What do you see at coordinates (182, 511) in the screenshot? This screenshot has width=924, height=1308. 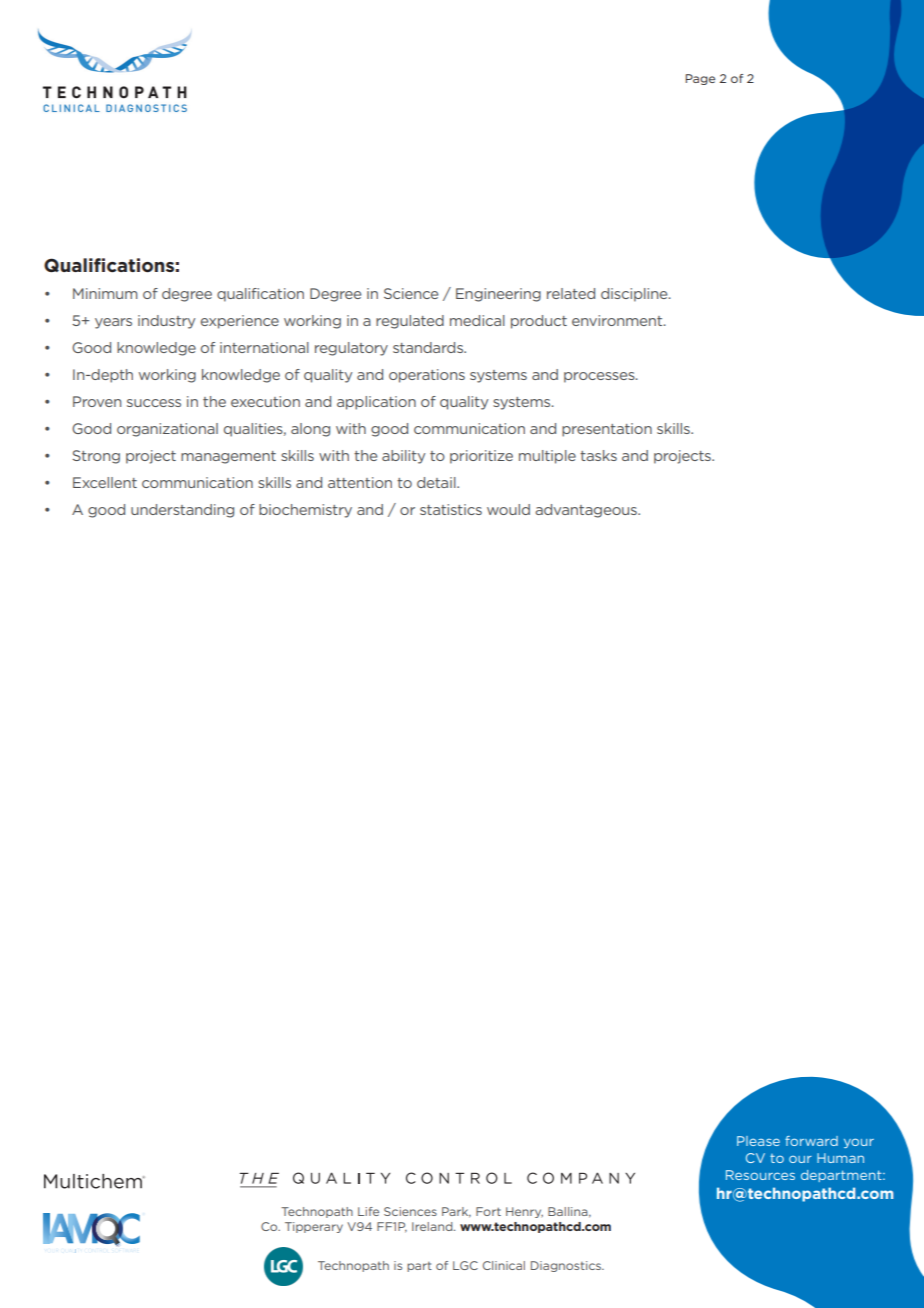 I see `understanding` at bounding box center [182, 511].
